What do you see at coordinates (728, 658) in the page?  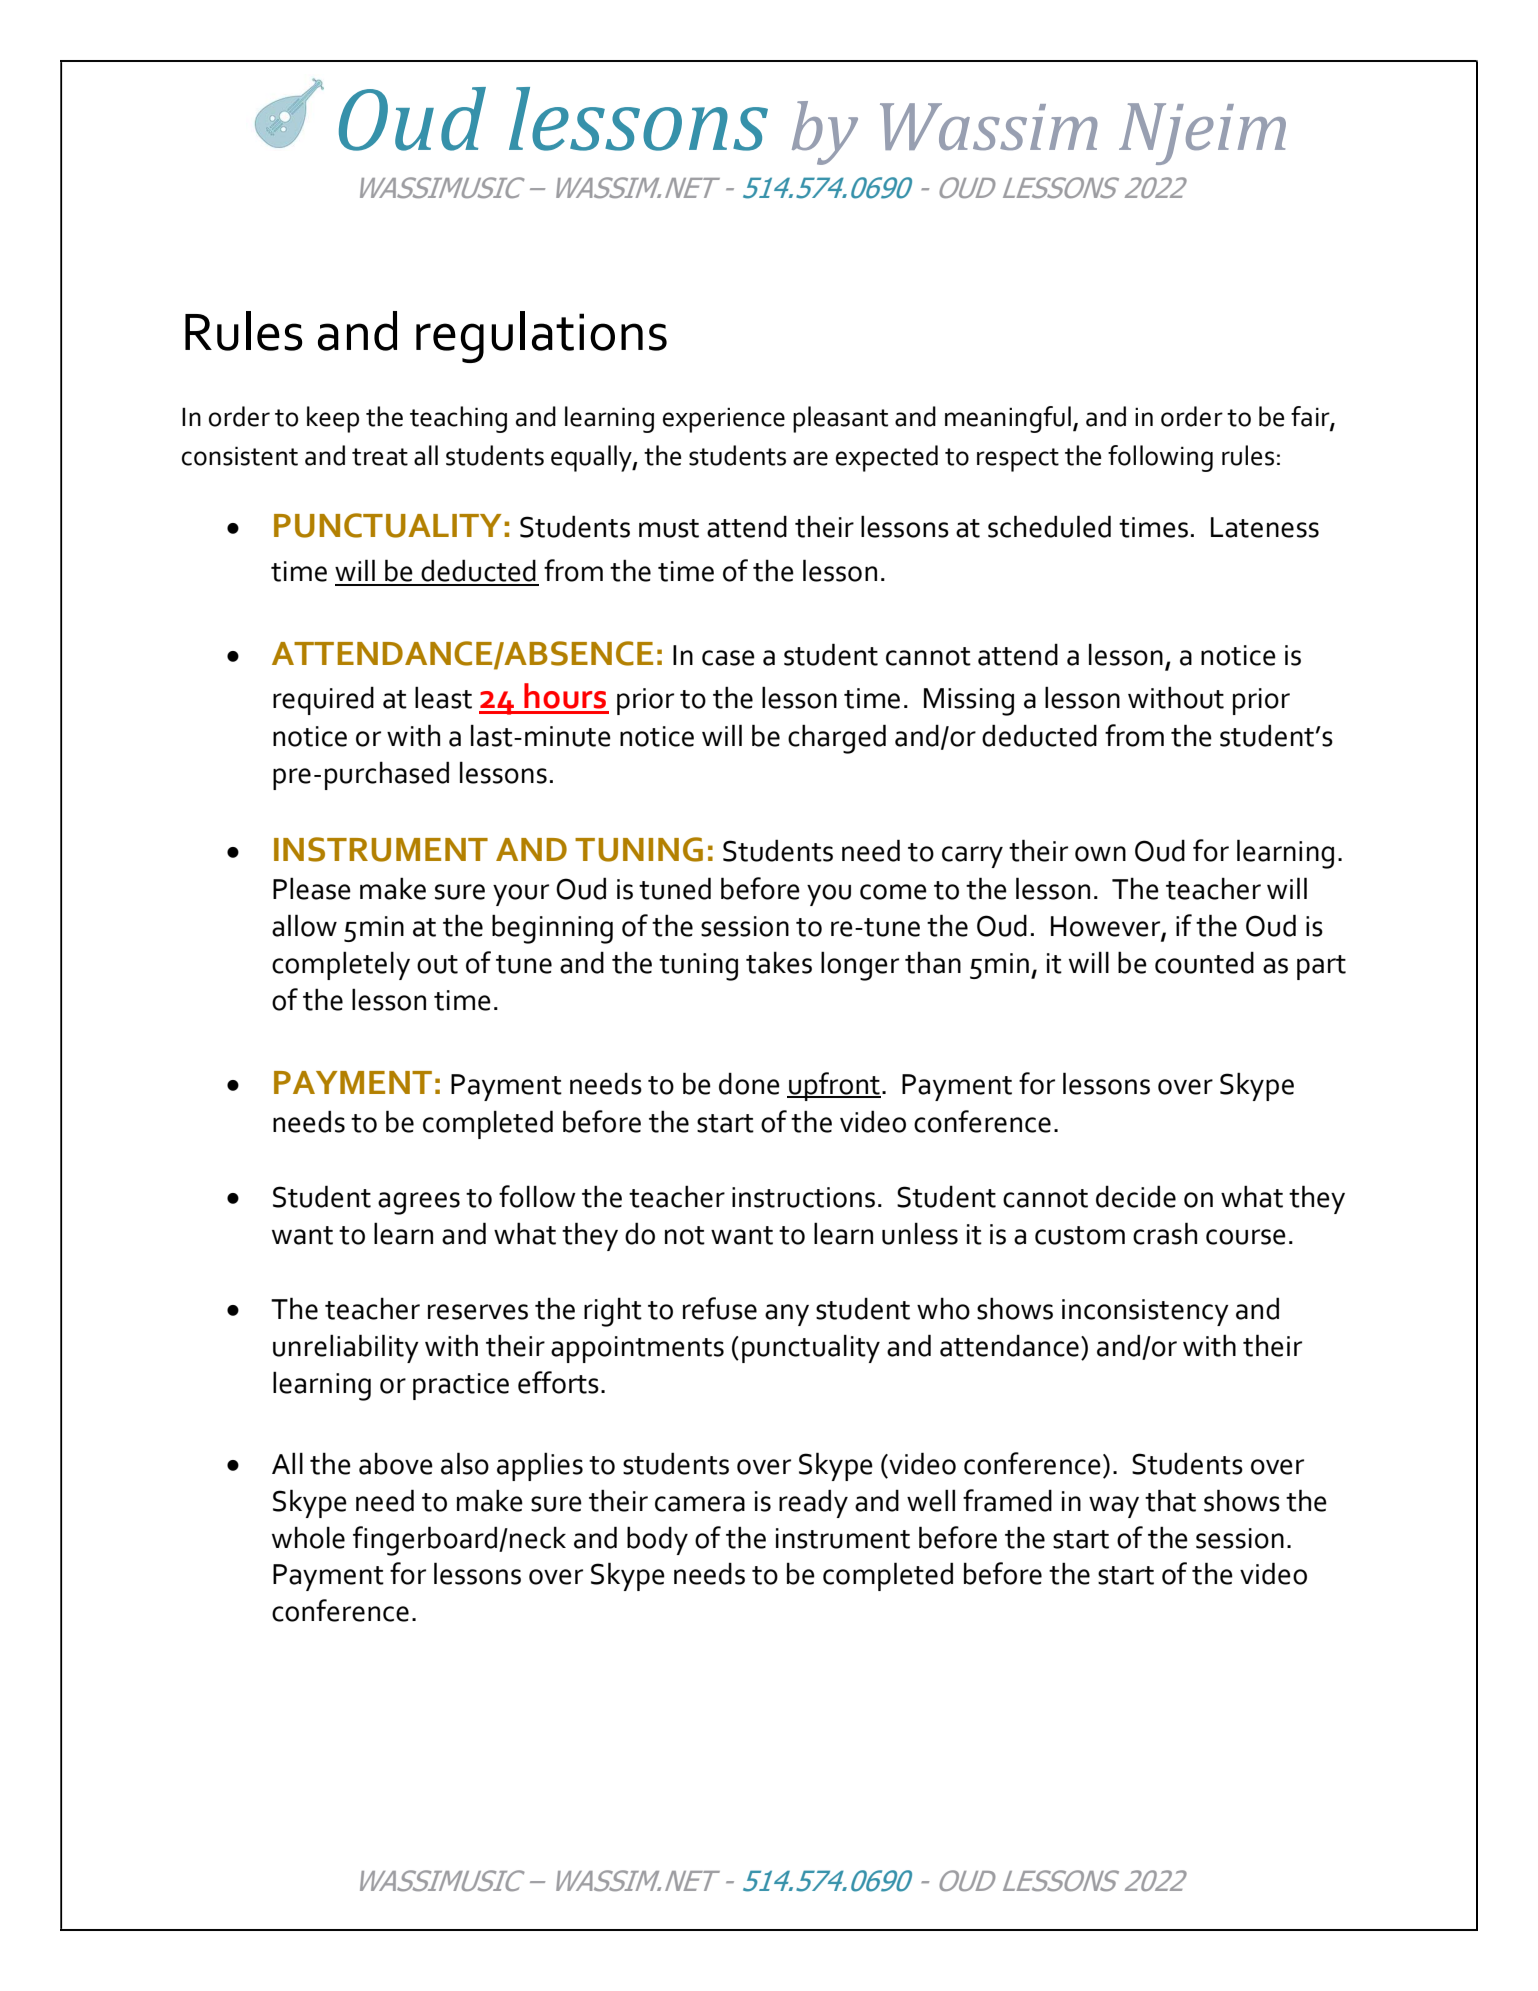 I see `case` at bounding box center [728, 658].
